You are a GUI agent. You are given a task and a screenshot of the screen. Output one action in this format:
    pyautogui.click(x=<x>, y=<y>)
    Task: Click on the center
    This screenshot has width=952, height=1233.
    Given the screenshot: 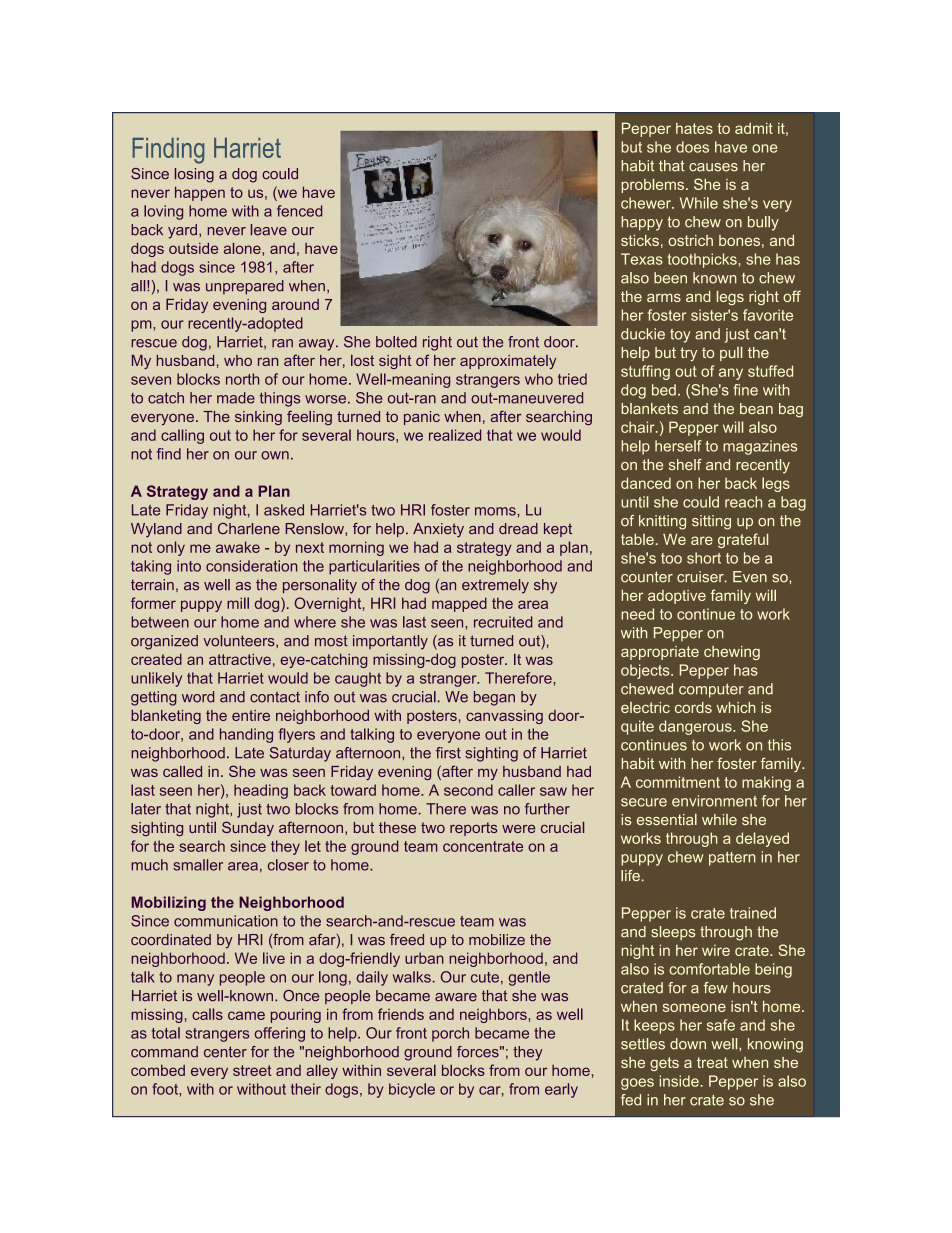 What is the action you would take?
    pyautogui.click(x=225, y=1052)
